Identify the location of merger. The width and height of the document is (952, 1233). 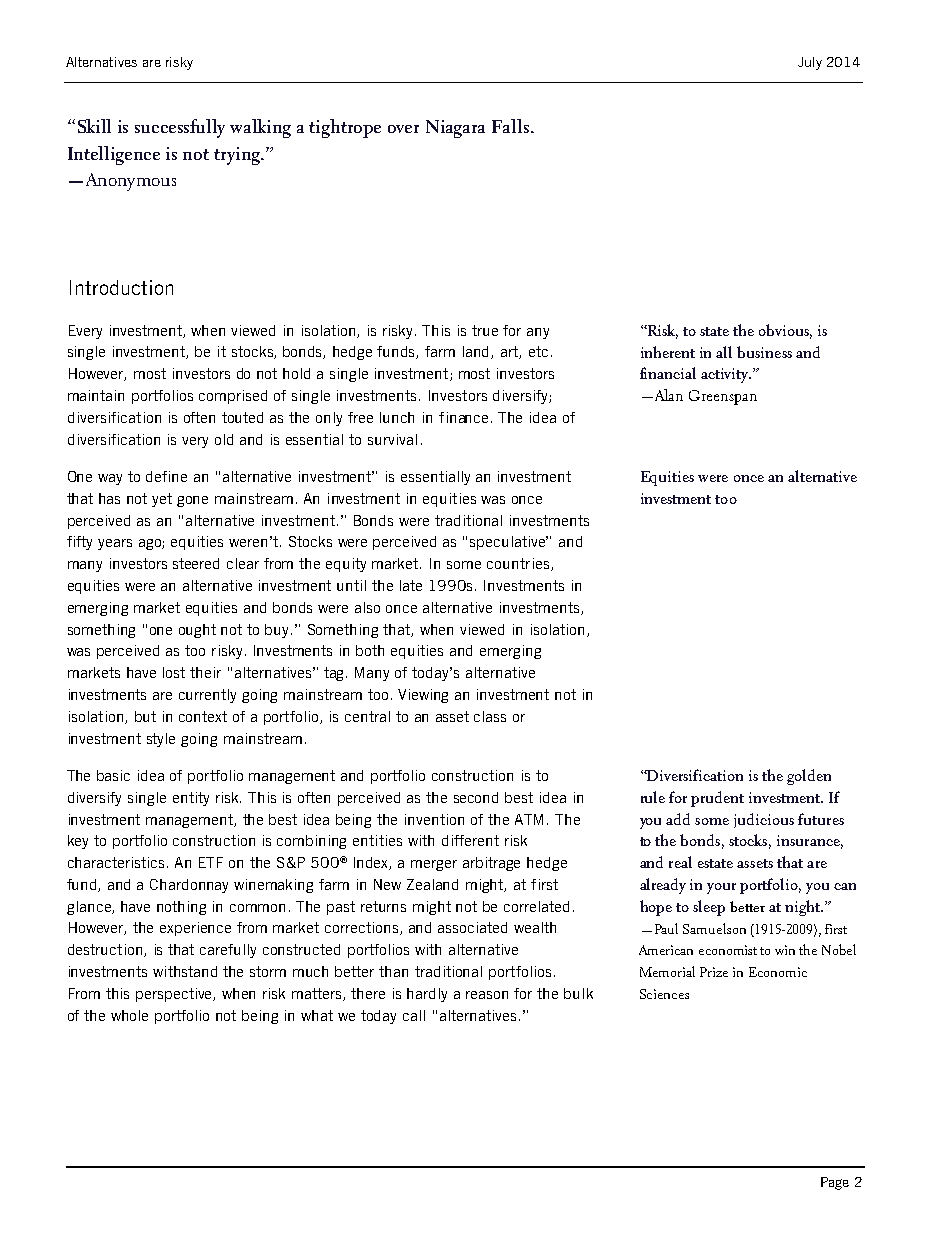
(434, 865).
